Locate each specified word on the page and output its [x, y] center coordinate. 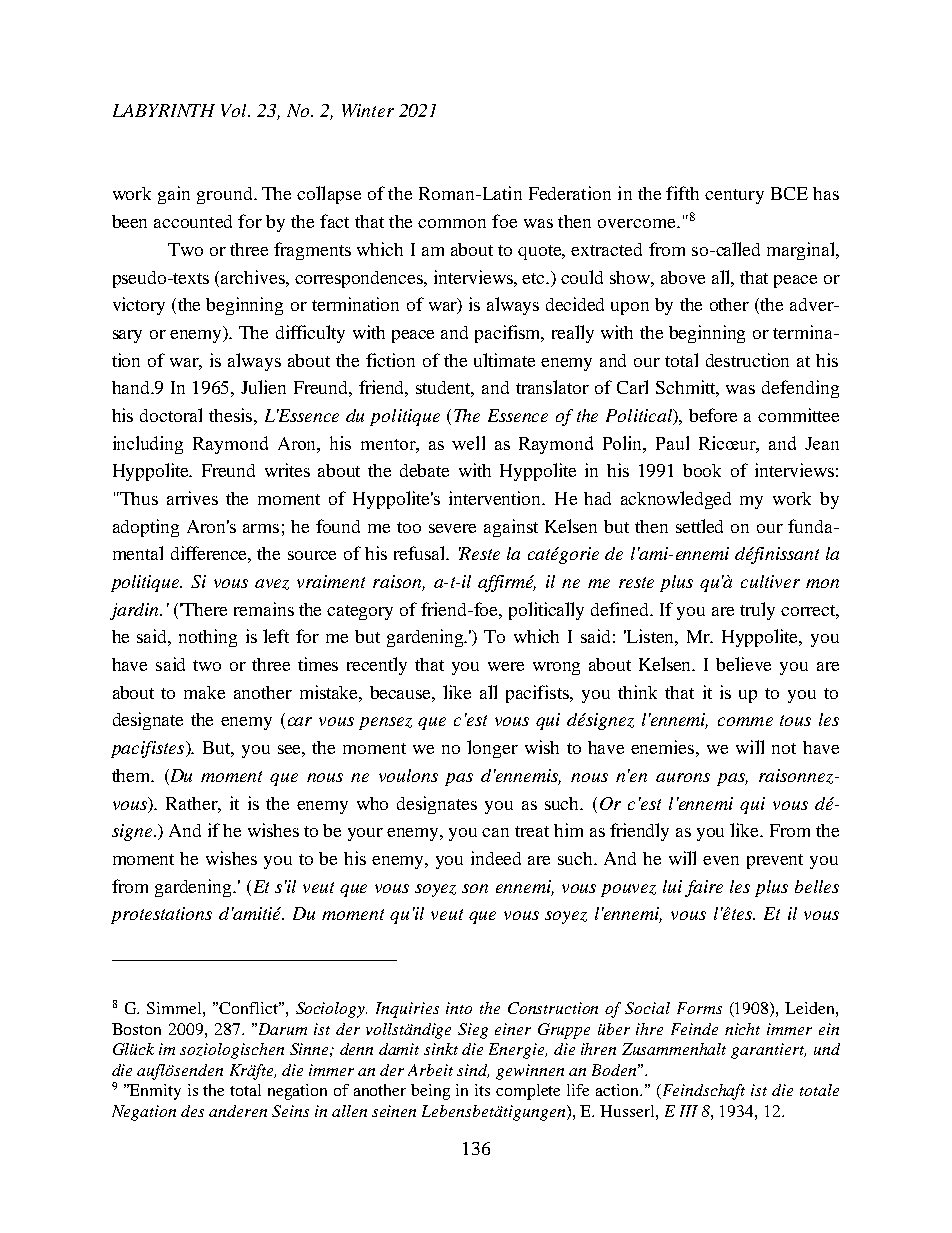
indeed [496, 858]
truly [757, 611]
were [506, 666]
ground [226, 195]
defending [800, 389]
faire [704, 888]
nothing [208, 638]
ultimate [504, 360]
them [132, 775]
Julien [263, 387]
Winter [368, 110]
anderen [238, 1111]
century [734, 196]
